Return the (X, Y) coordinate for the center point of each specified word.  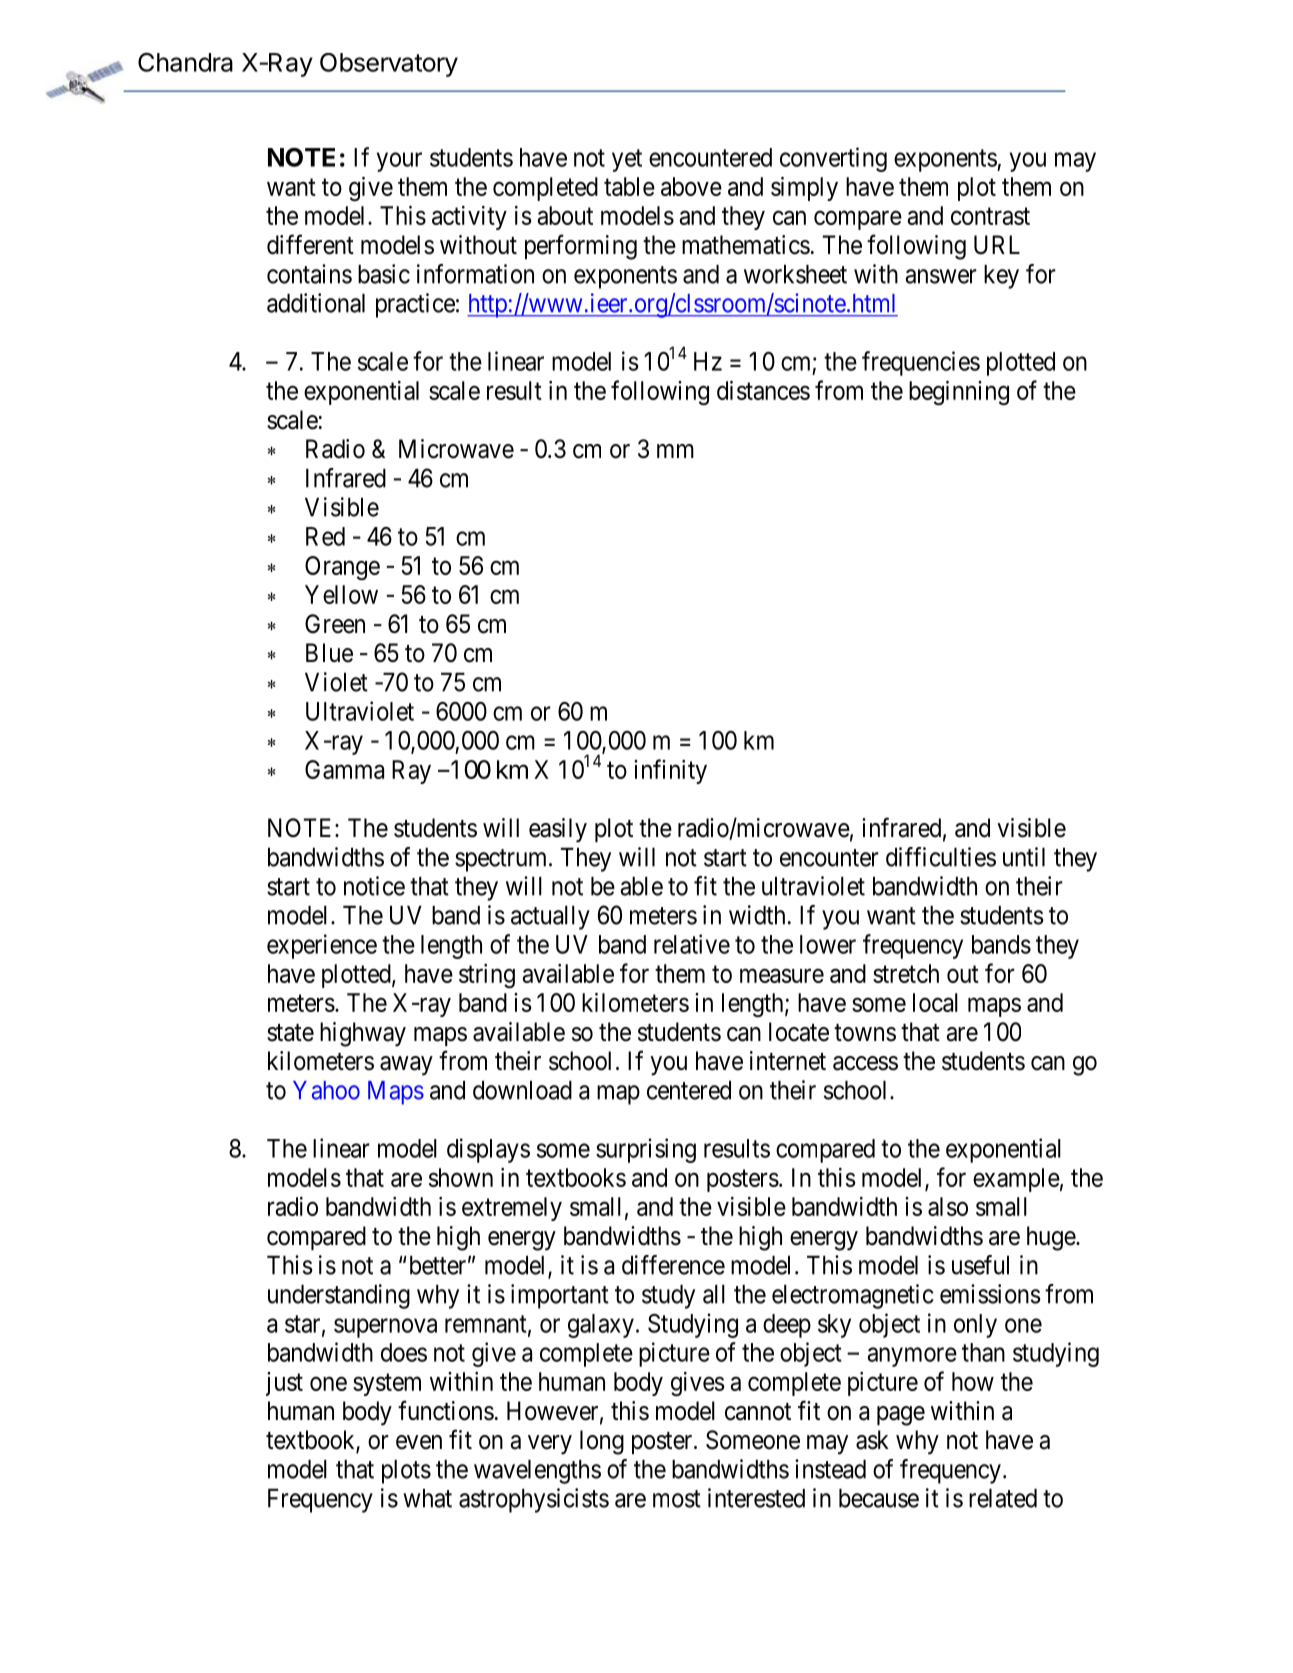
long (602, 1442)
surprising (646, 1150)
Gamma (344, 769)
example (1016, 1180)
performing (581, 247)
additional (316, 303)
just (284, 1384)
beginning (959, 393)
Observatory (389, 65)
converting (833, 159)
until (1024, 857)
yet (627, 160)
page (901, 1416)
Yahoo (326, 1090)
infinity (670, 771)
